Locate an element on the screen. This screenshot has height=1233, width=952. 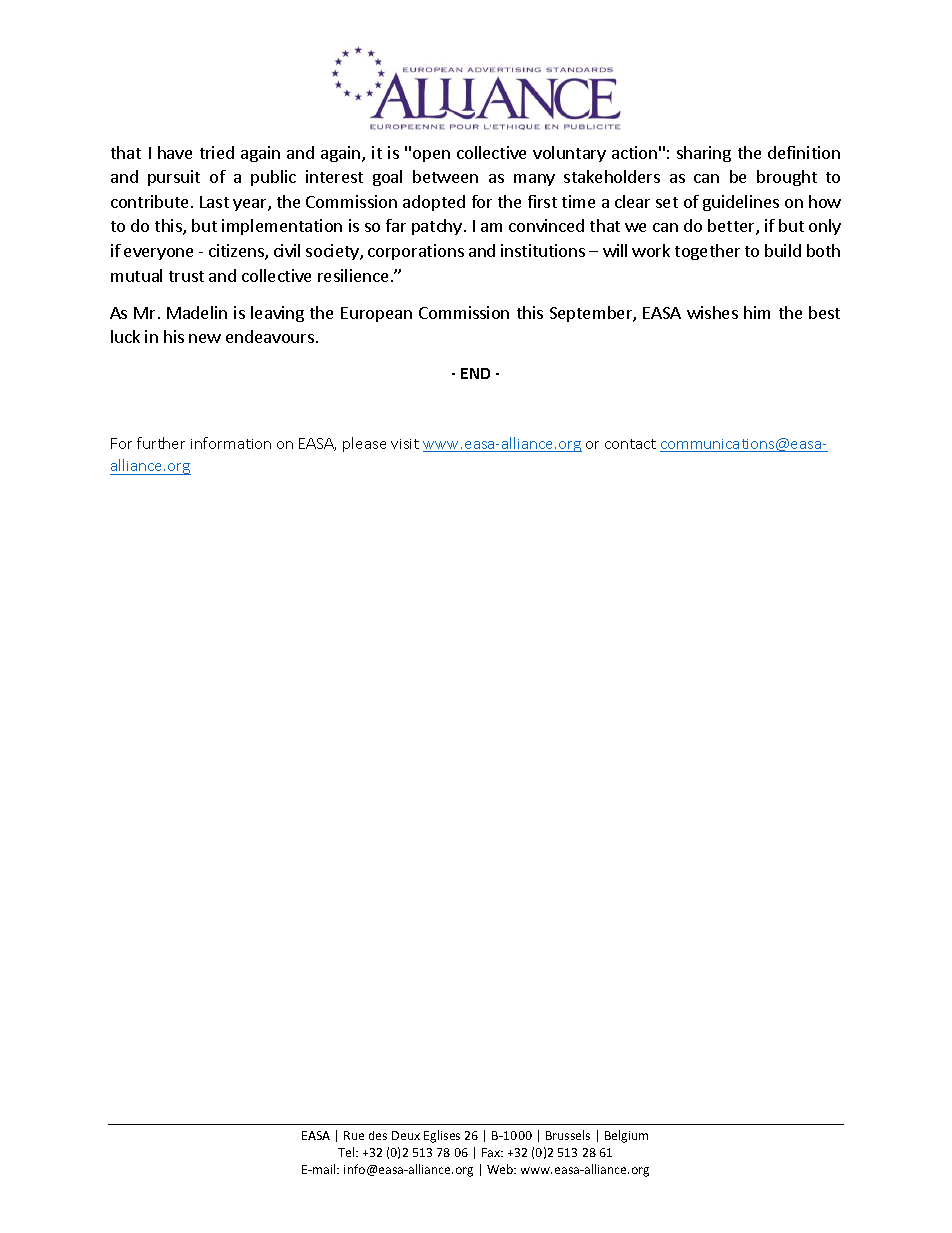
between is located at coordinates (445, 176).
